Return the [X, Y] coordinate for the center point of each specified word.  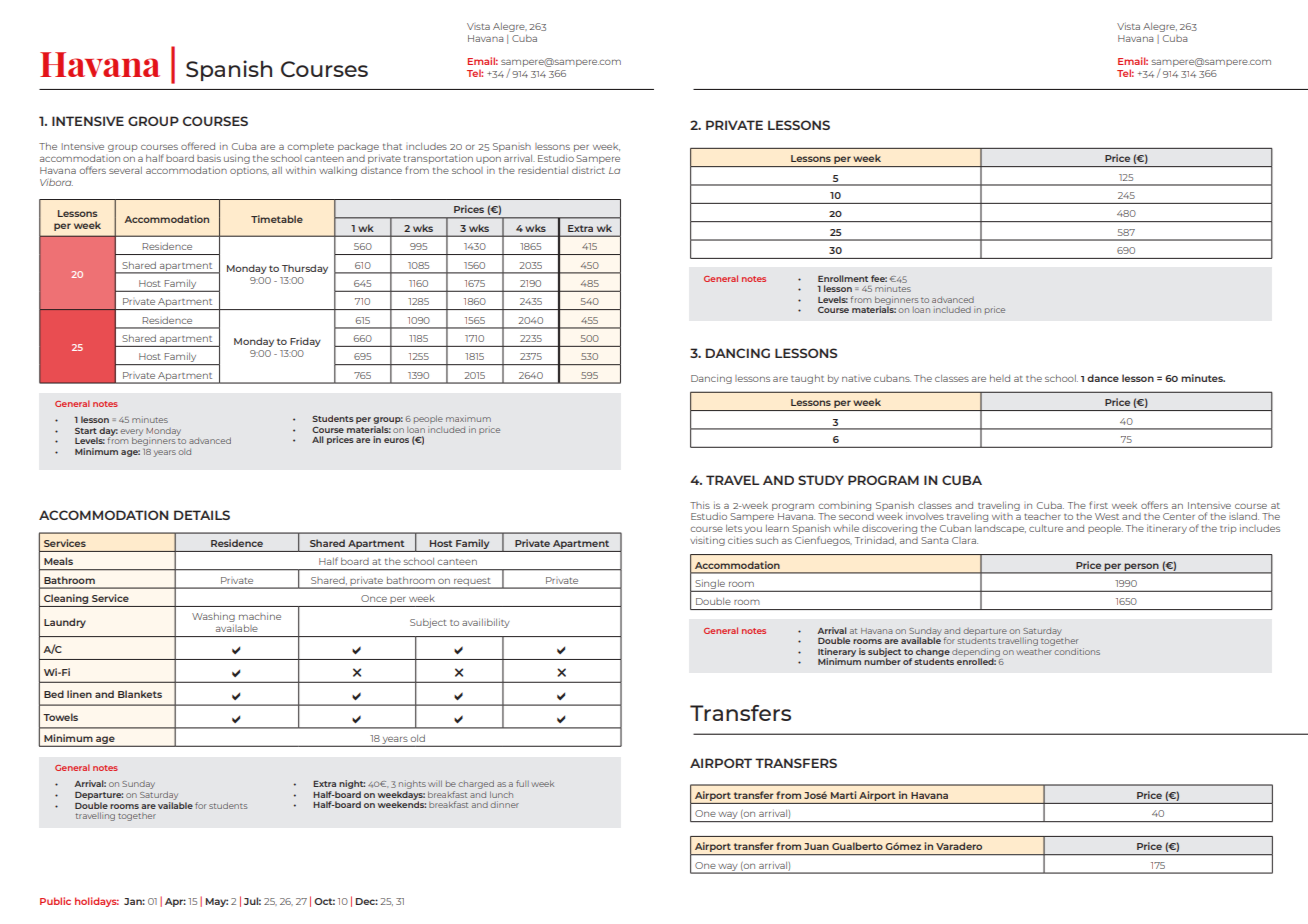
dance [1103, 378]
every [131, 433]
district [588, 170]
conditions [1077, 651]
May [217, 902]
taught [807, 379]
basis [209, 158]
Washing [213, 617]
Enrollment [843, 278]
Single [710, 585]
